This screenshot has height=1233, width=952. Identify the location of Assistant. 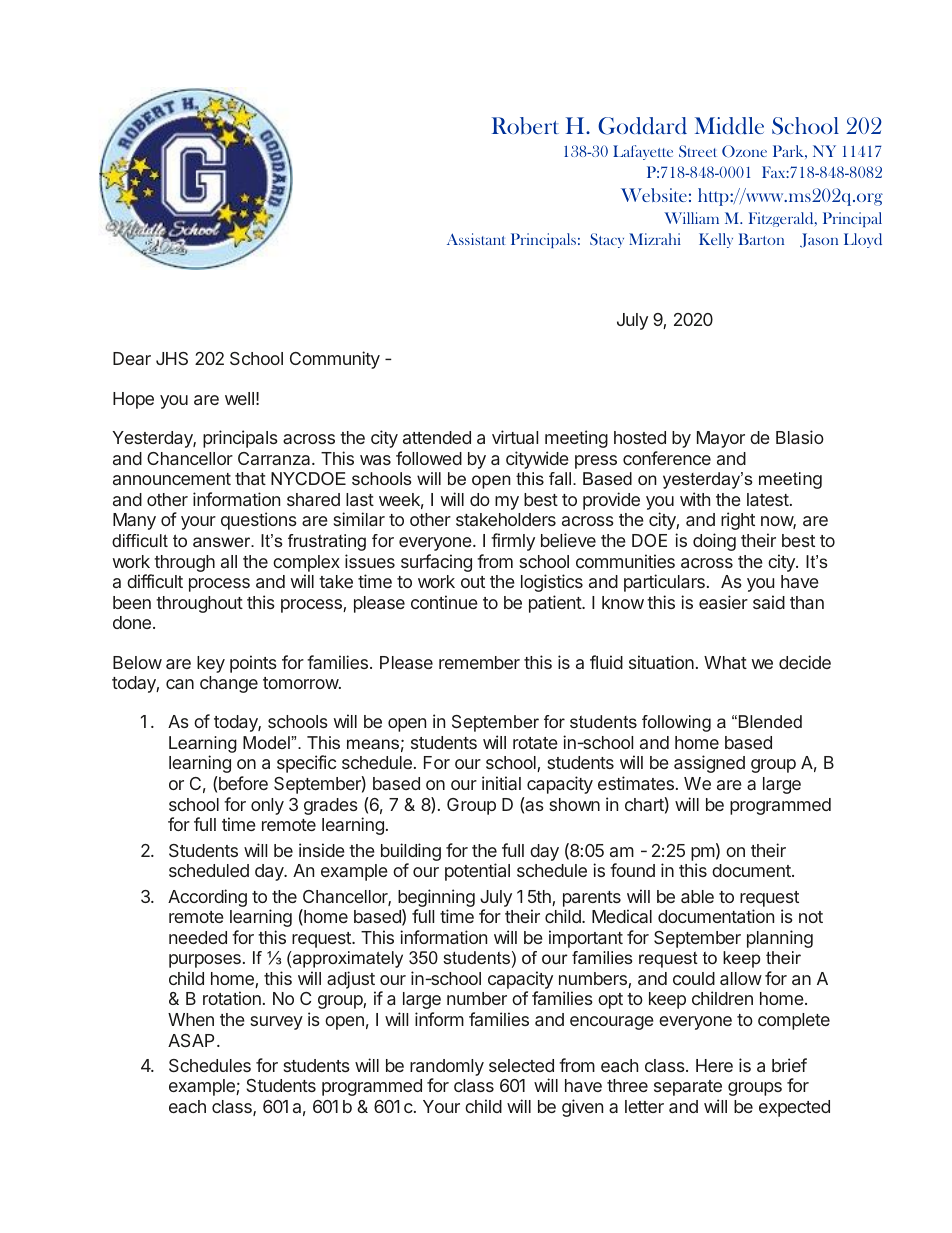
(476, 239).
